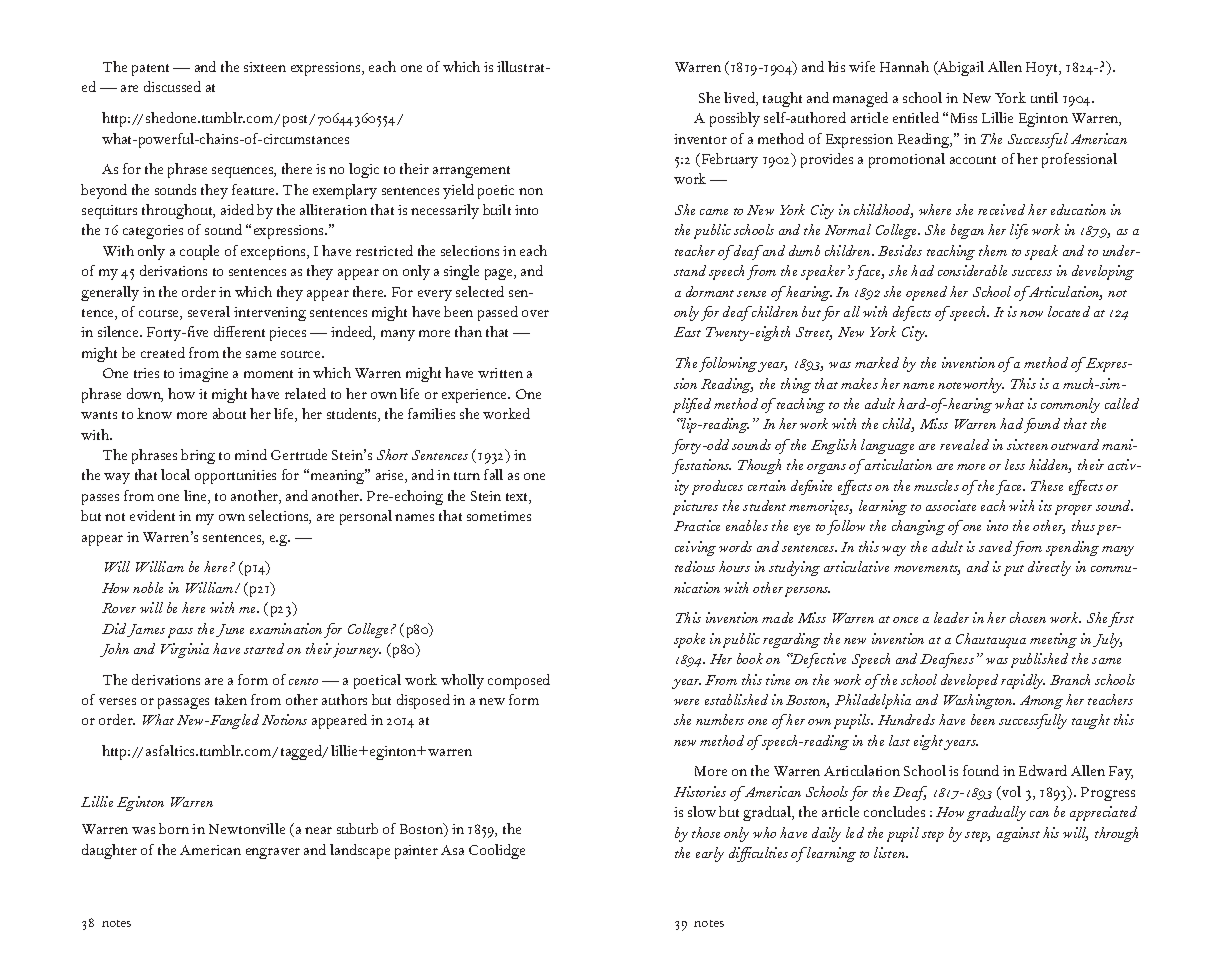 The width and height of the page is (1226, 980). Describe the element at coordinates (174, 828) in the page. I see `born` at that location.
